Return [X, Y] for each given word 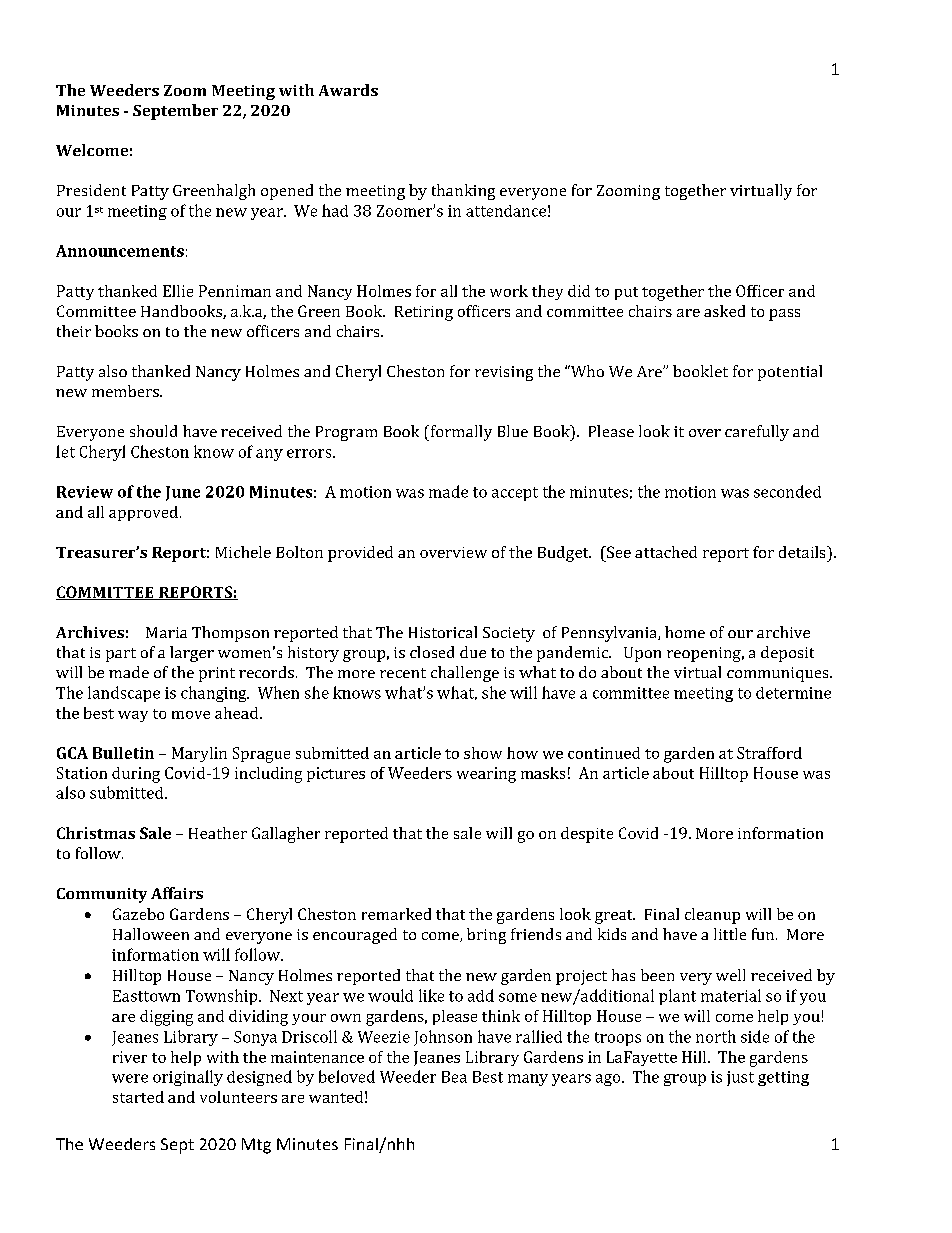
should [153, 431]
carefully [757, 433]
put [626, 293]
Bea [454, 1077]
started [138, 1097]
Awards [348, 90]
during [136, 775]
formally [460, 433]
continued [604, 753]
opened [287, 192]
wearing [486, 775]
